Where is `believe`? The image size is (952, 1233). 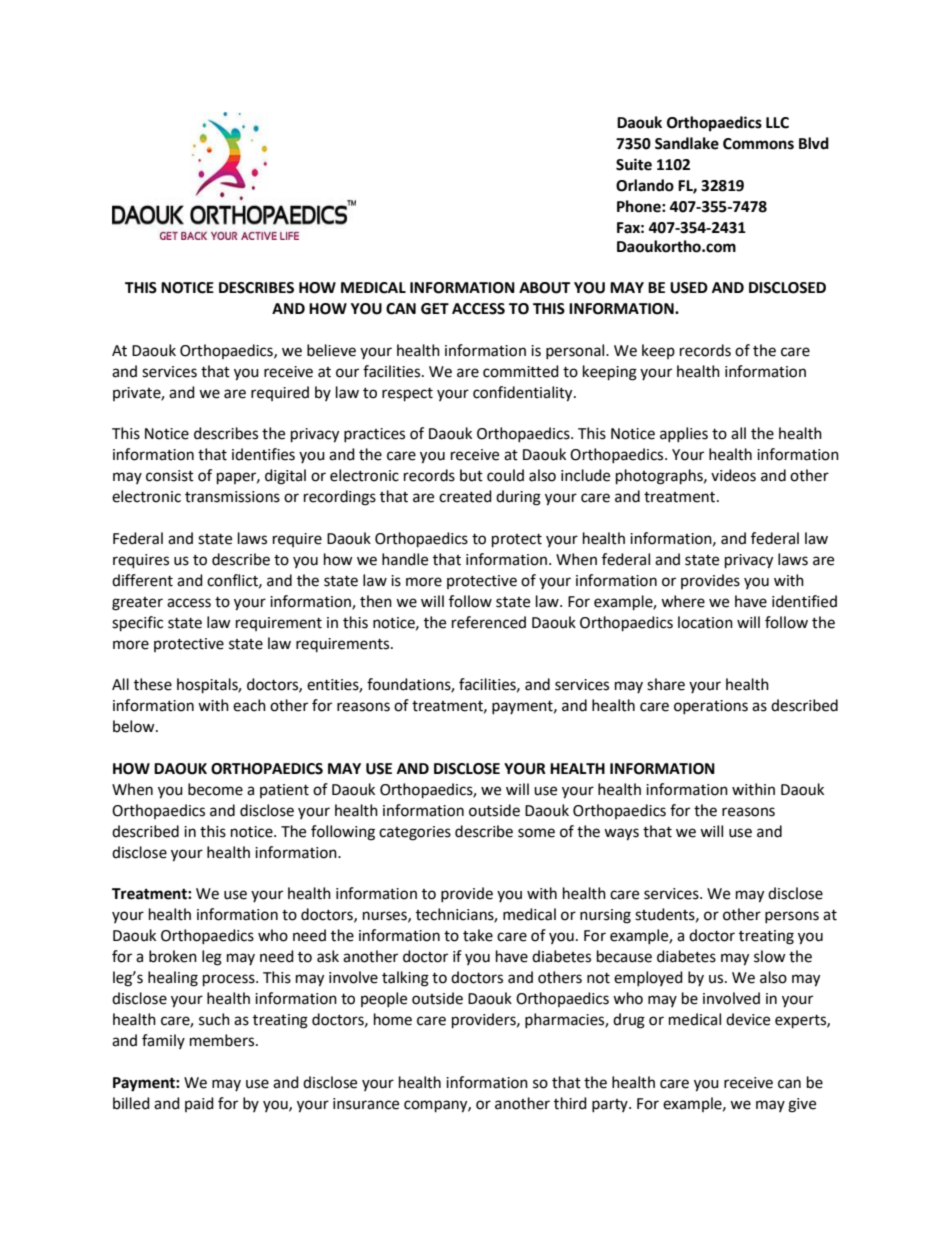 believe is located at coordinates (331, 350).
